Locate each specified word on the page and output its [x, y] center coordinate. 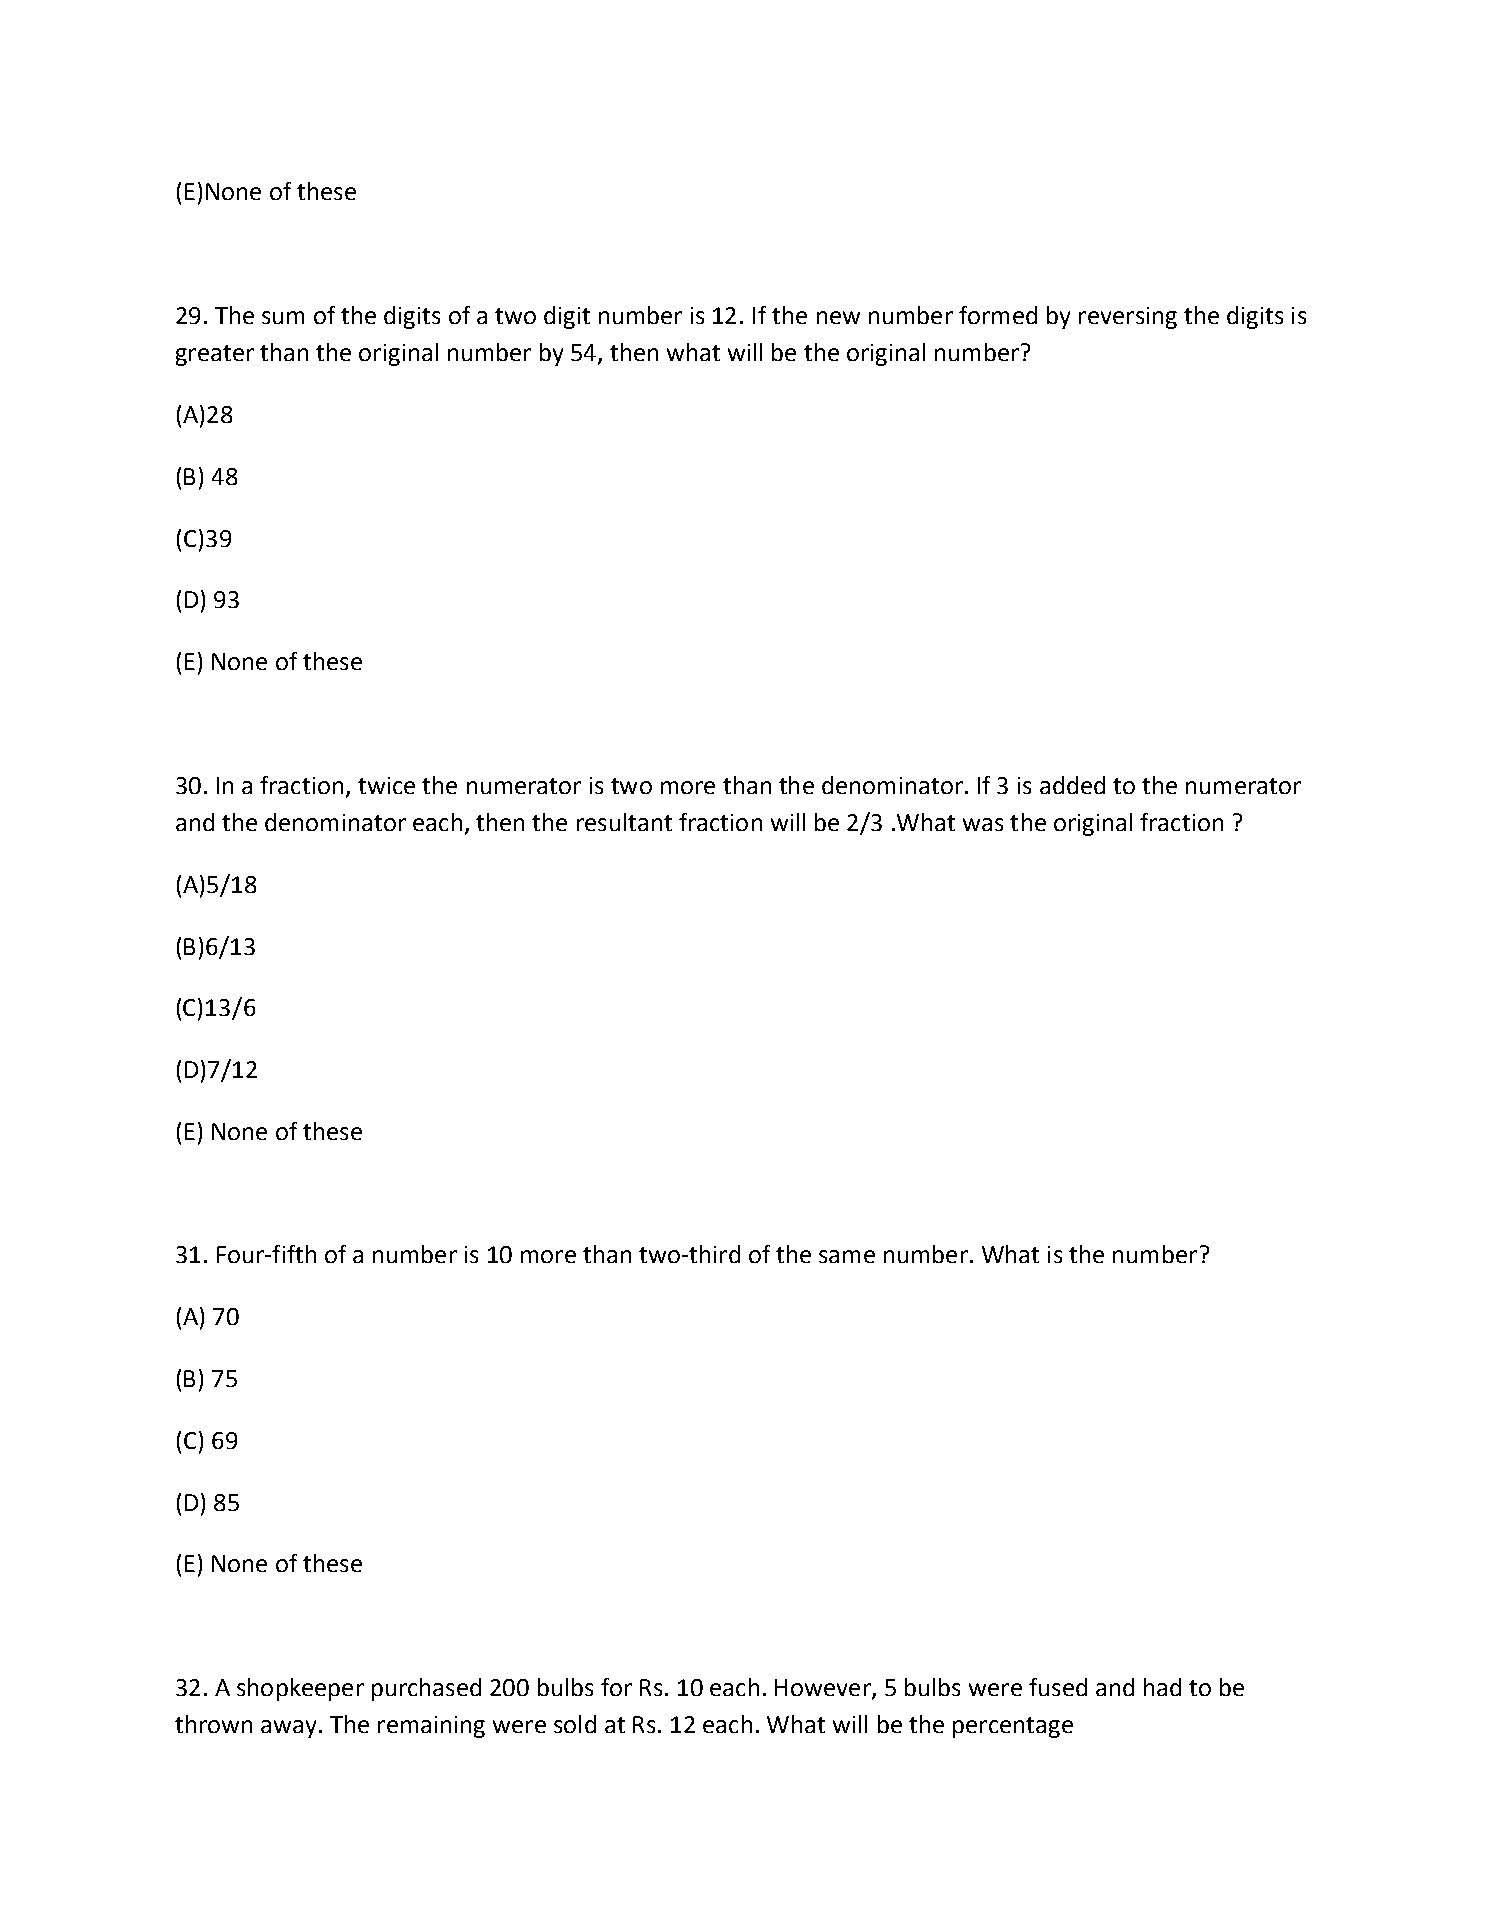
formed [998, 315]
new [838, 317]
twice [386, 785]
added [1072, 785]
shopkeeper [300, 1689]
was [983, 824]
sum [283, 317]
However [824, 1689]
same [847, 1256]
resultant [624, 822]
